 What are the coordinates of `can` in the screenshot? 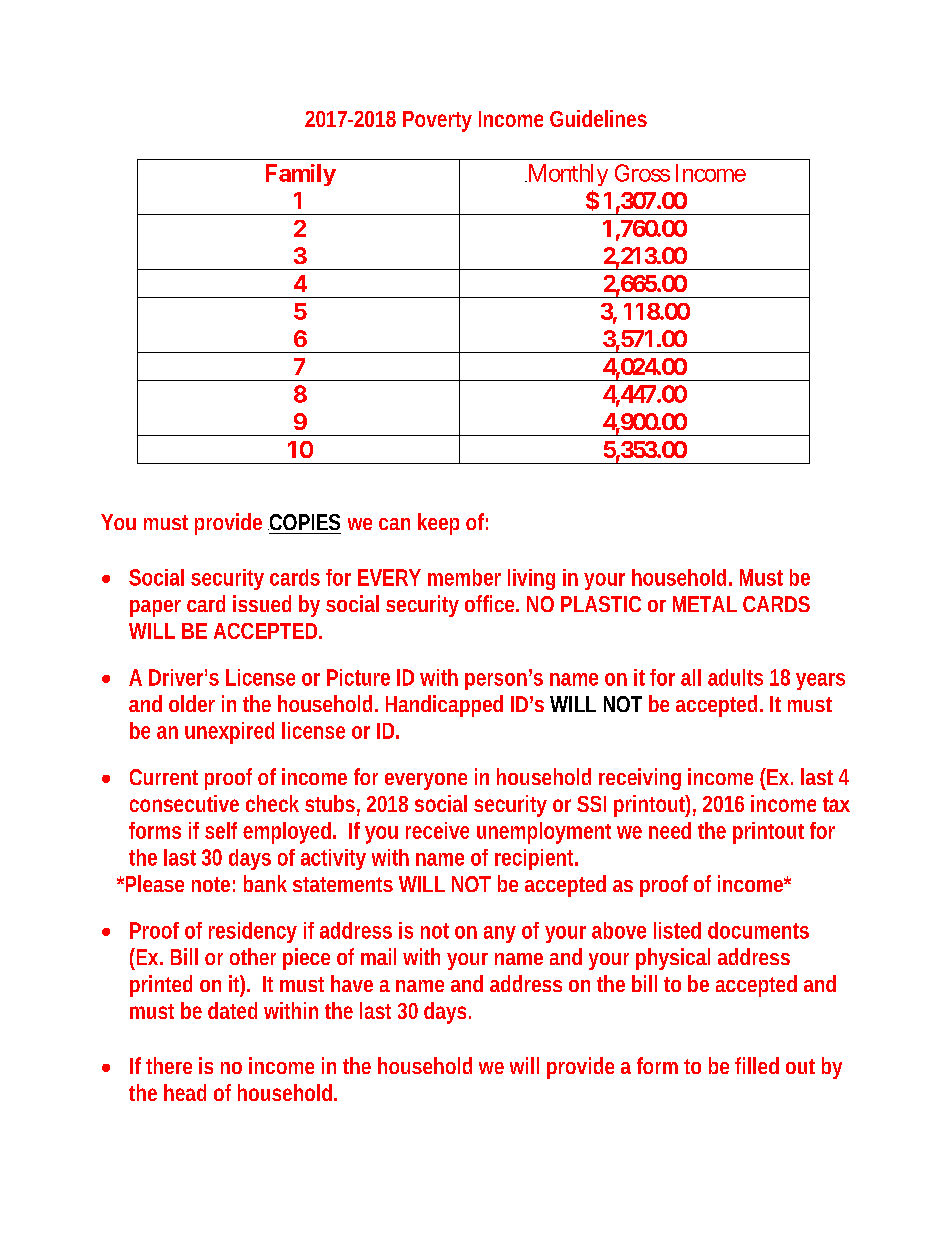 It's located at (394, 524).
